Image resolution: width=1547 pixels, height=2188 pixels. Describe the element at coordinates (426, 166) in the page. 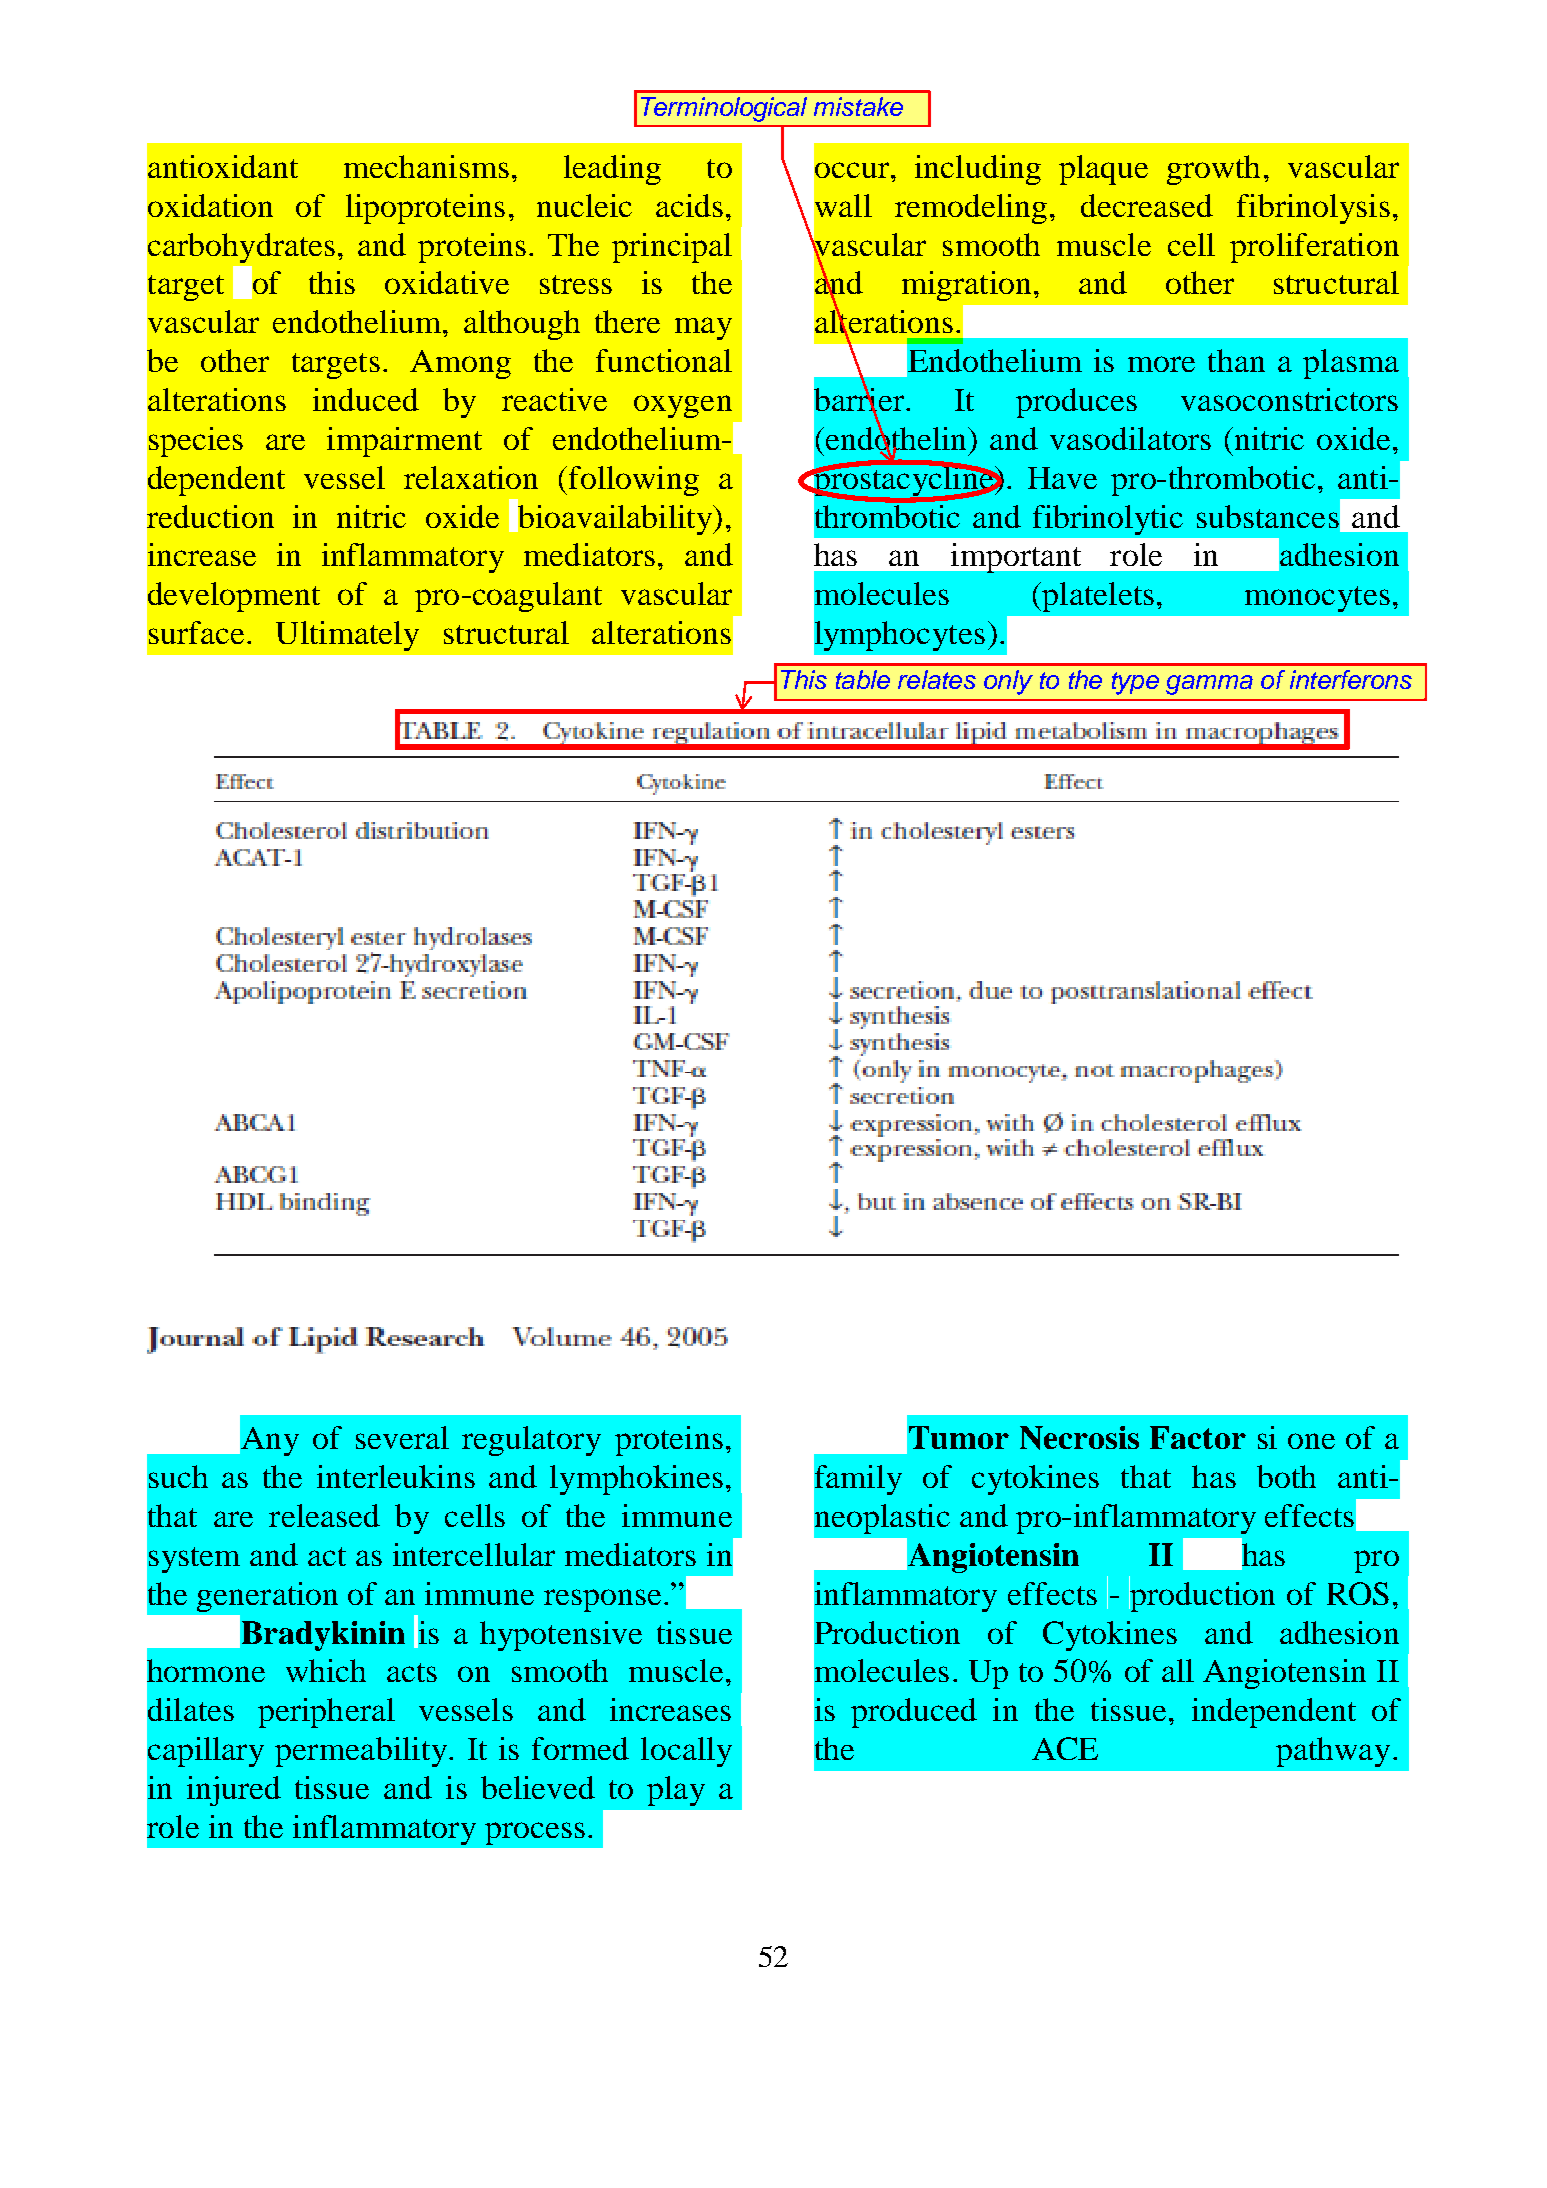

I see `mechanisms` at that location.
